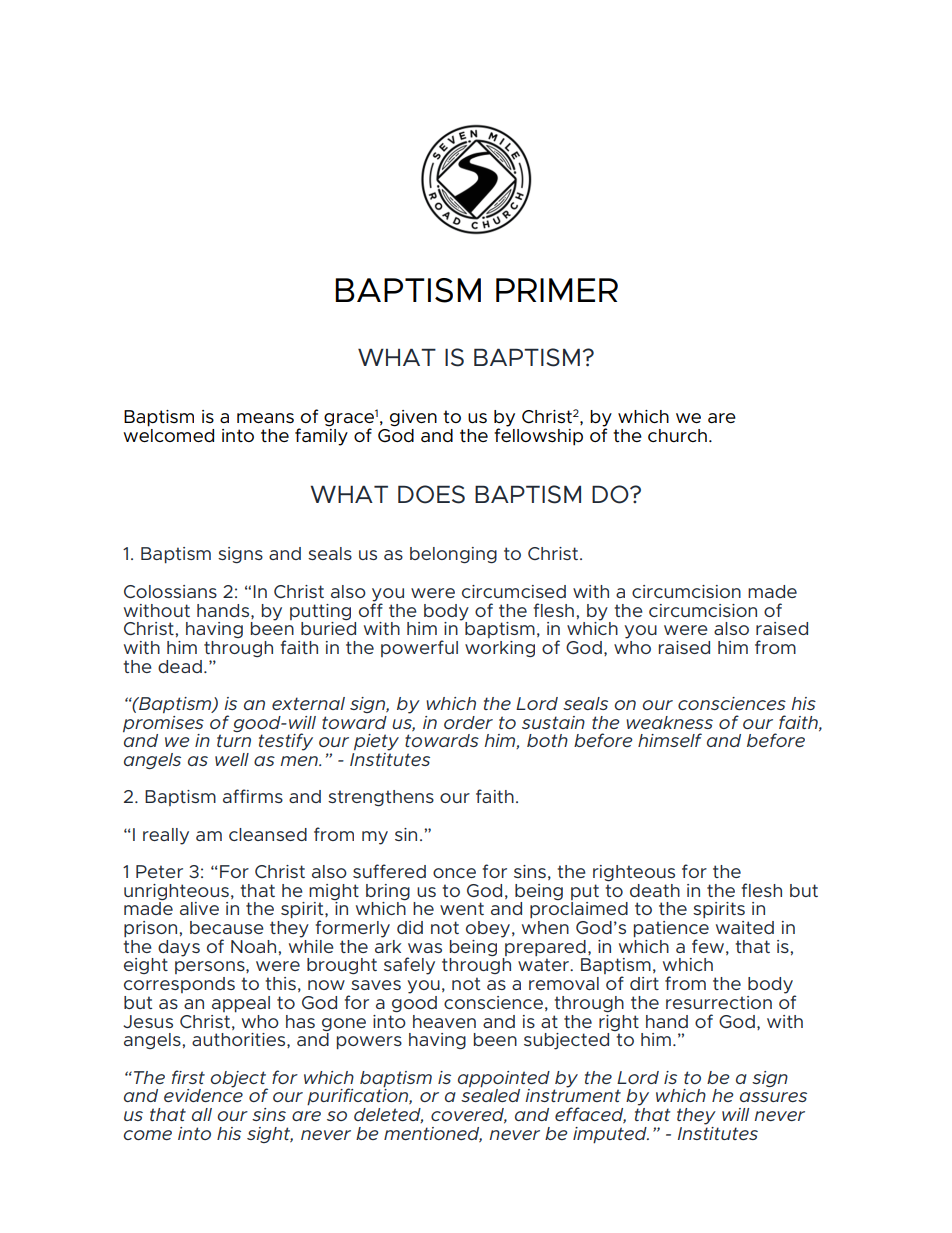 Image resolution: width=952 pixels, height=1233 pixels. Describe the element at coordinates (677, 435) in the document. I see `church` at that location.
